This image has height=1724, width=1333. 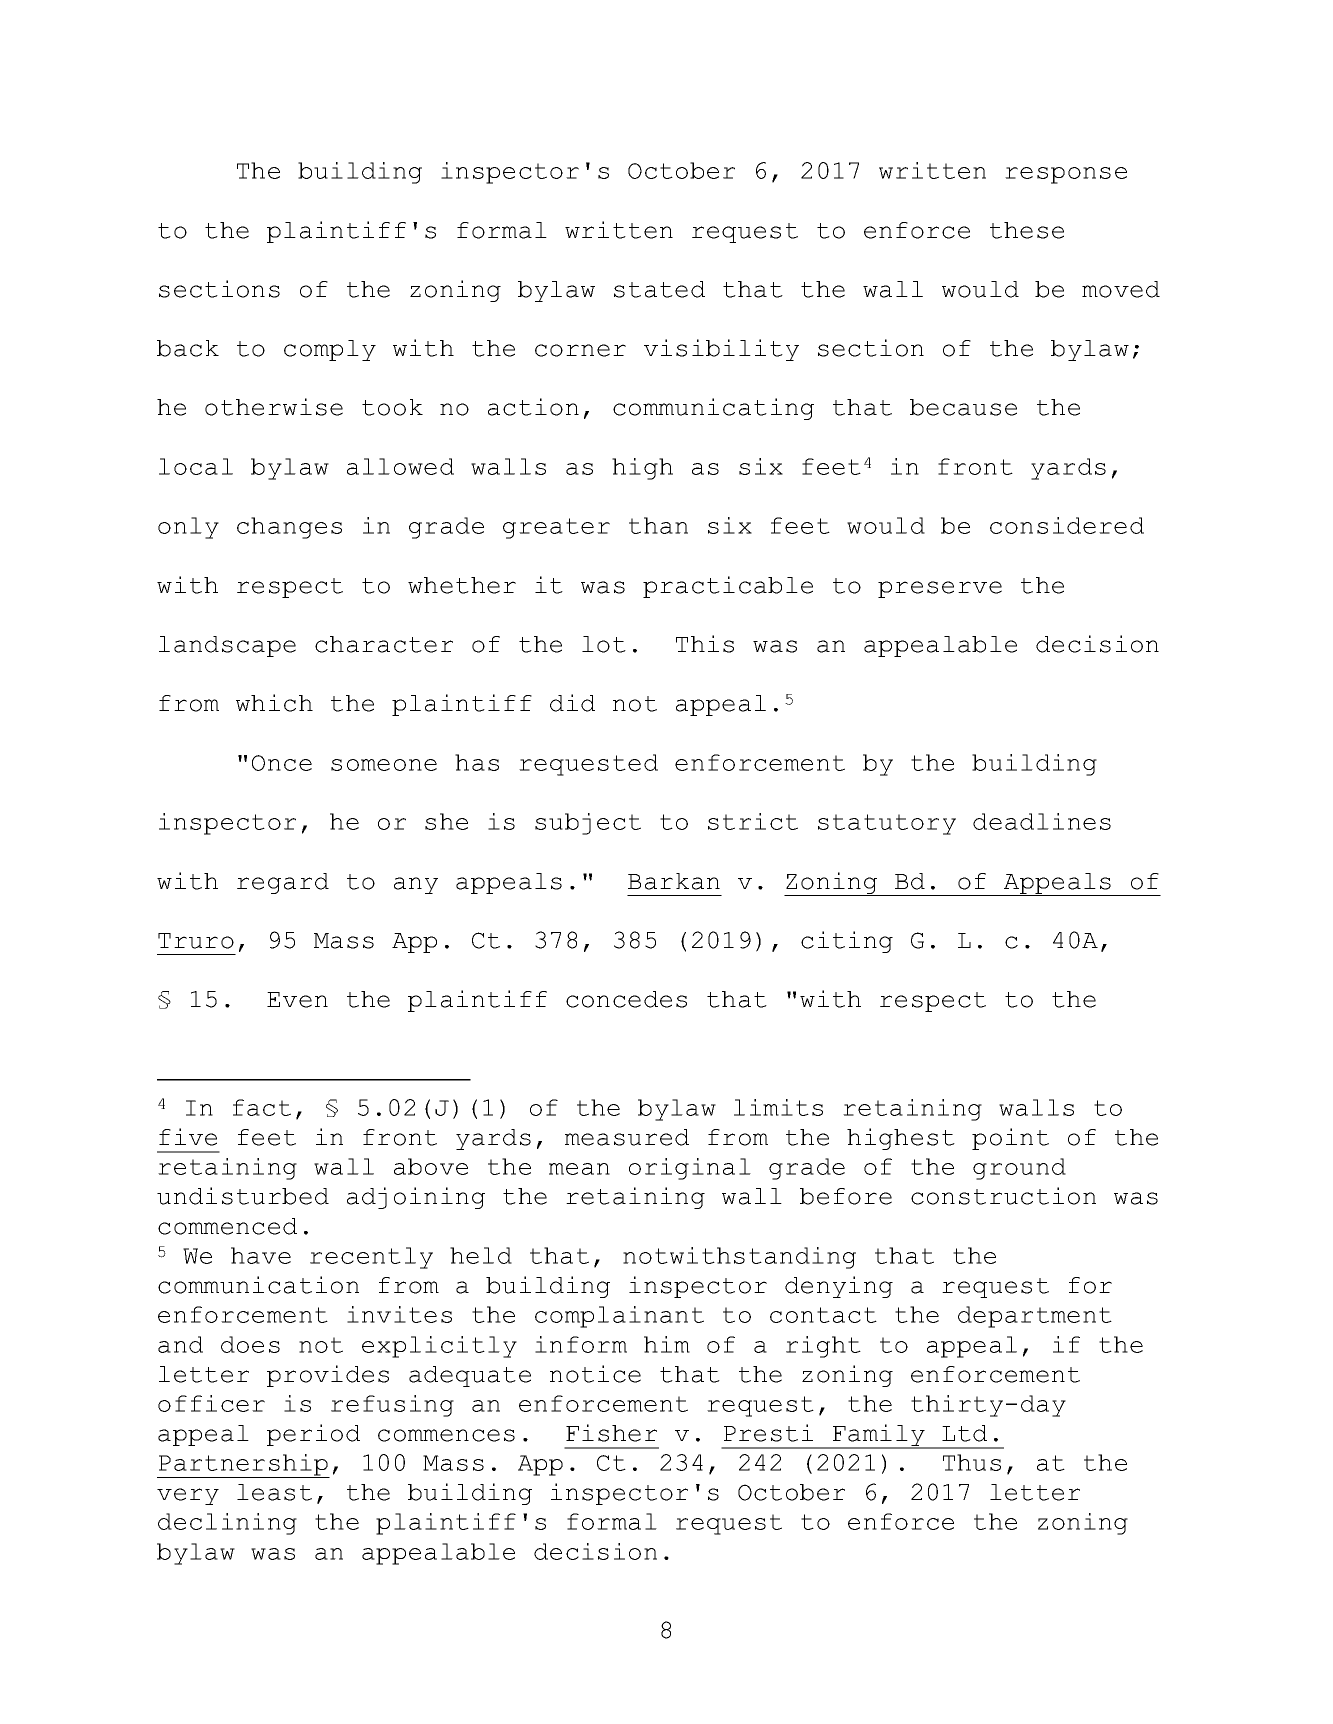 What do you see at coordinates (659, 289) in the image?
I see `stated` at bounding box center [659, 289].
